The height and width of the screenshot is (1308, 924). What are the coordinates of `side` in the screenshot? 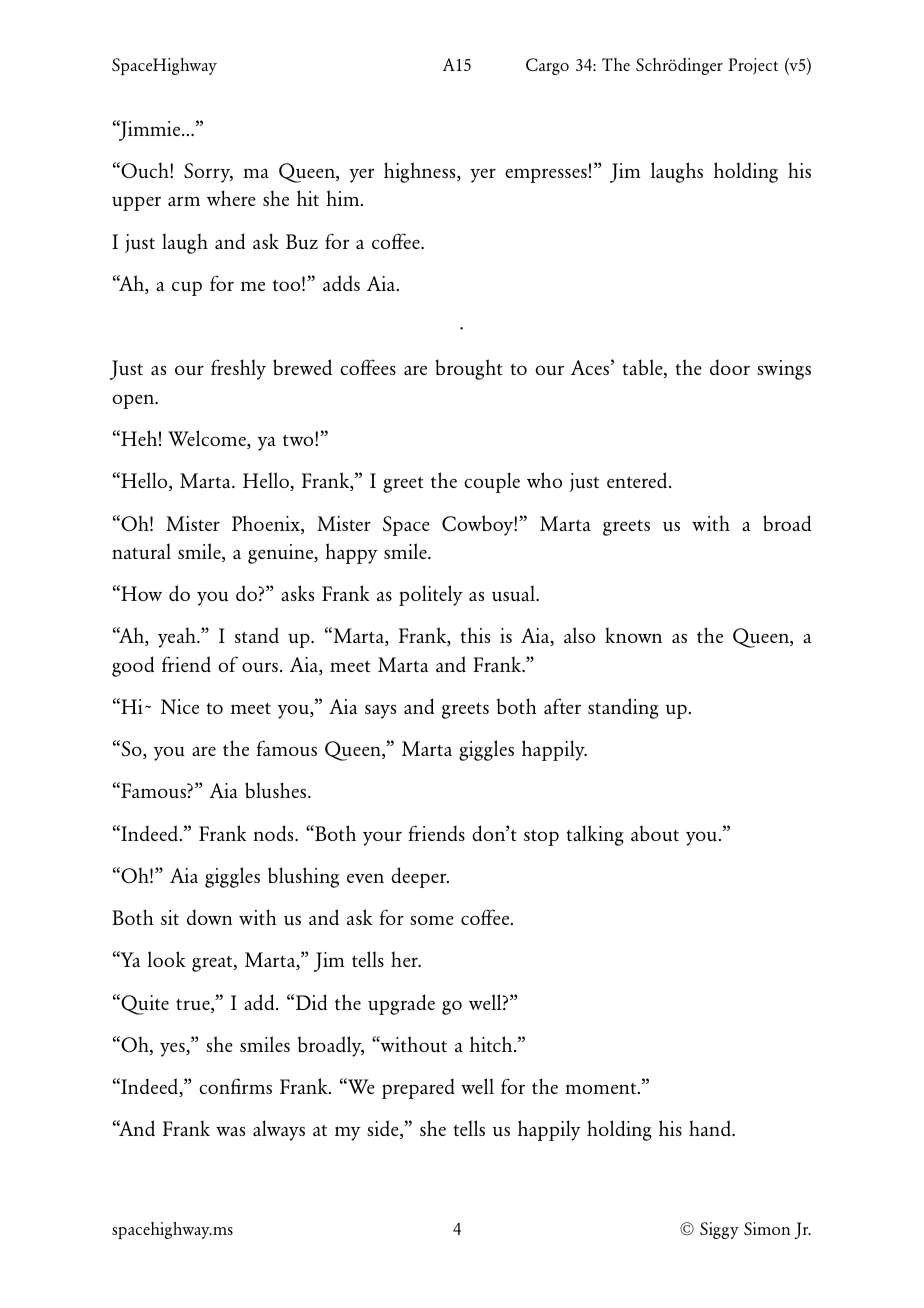 It's located at (384, 1129).
